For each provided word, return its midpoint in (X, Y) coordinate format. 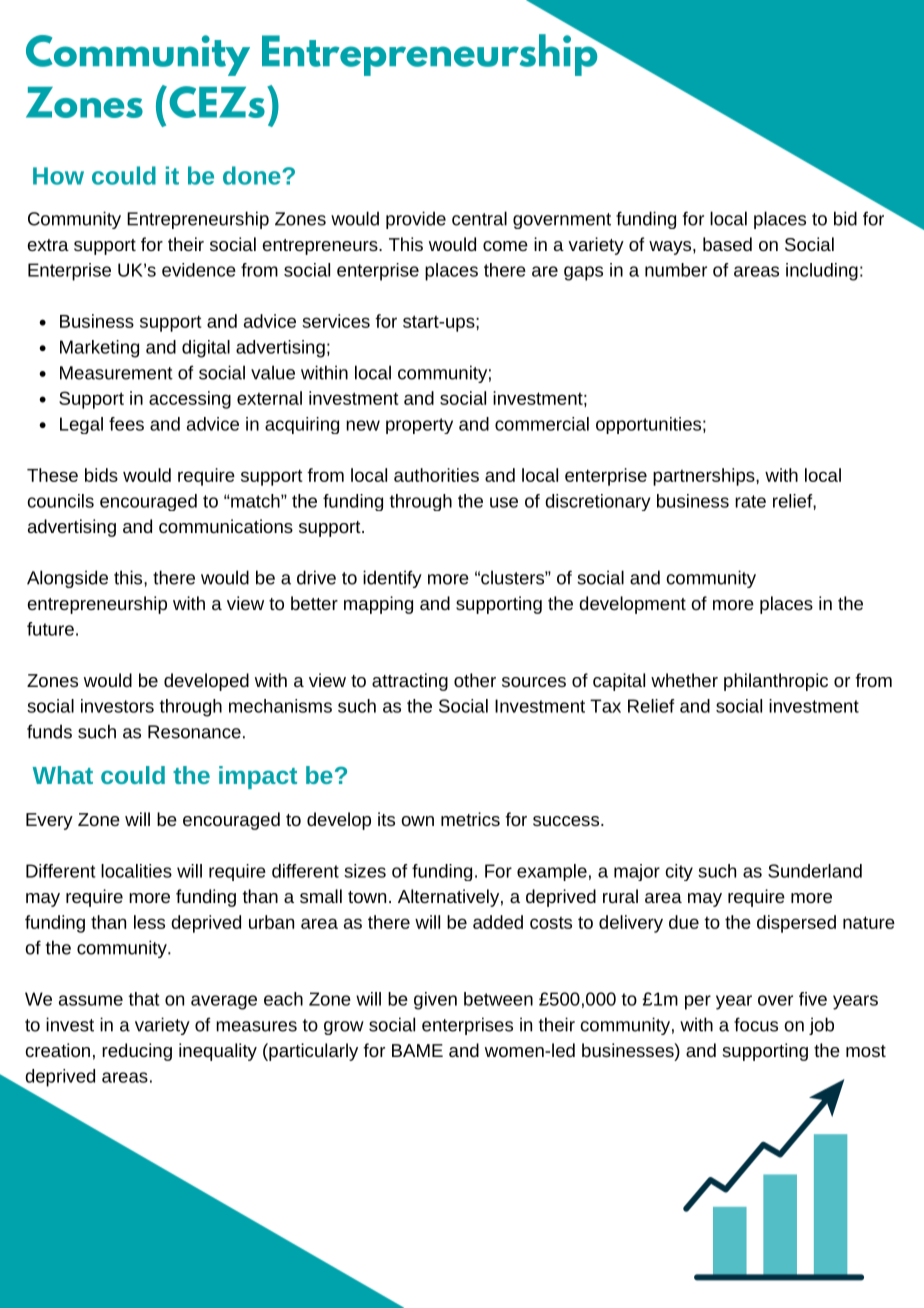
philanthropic (776, 682)
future (50, 629)
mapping (378, 605)
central (479, 218)
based (727, 244)
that (144, 999)
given (435, 1001)
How (58, 176)
